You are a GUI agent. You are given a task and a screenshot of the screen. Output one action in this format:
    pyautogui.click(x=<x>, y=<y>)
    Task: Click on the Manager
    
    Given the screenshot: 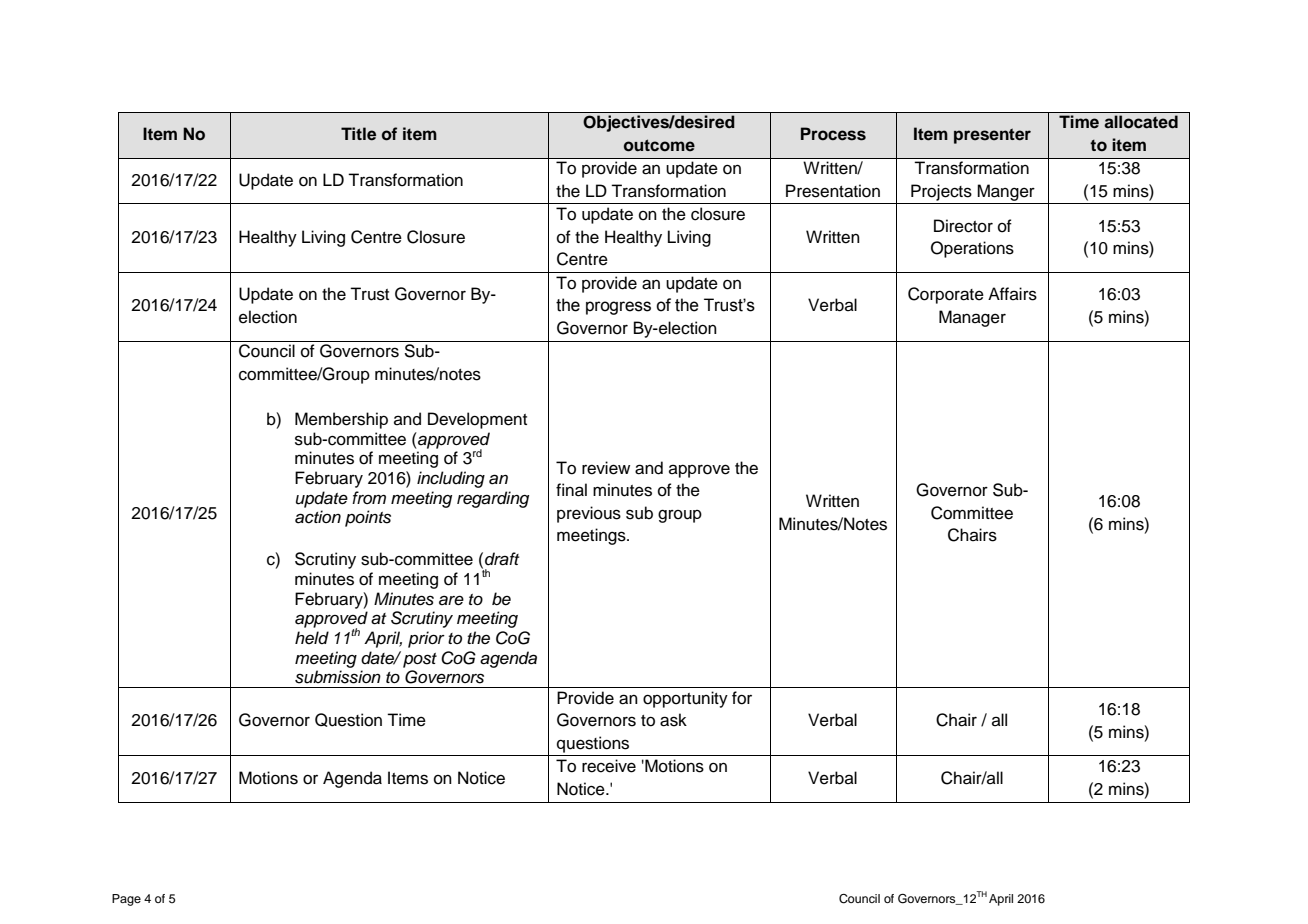 What is the action you would take?
    pyautogui.click(x=972, y=318)
